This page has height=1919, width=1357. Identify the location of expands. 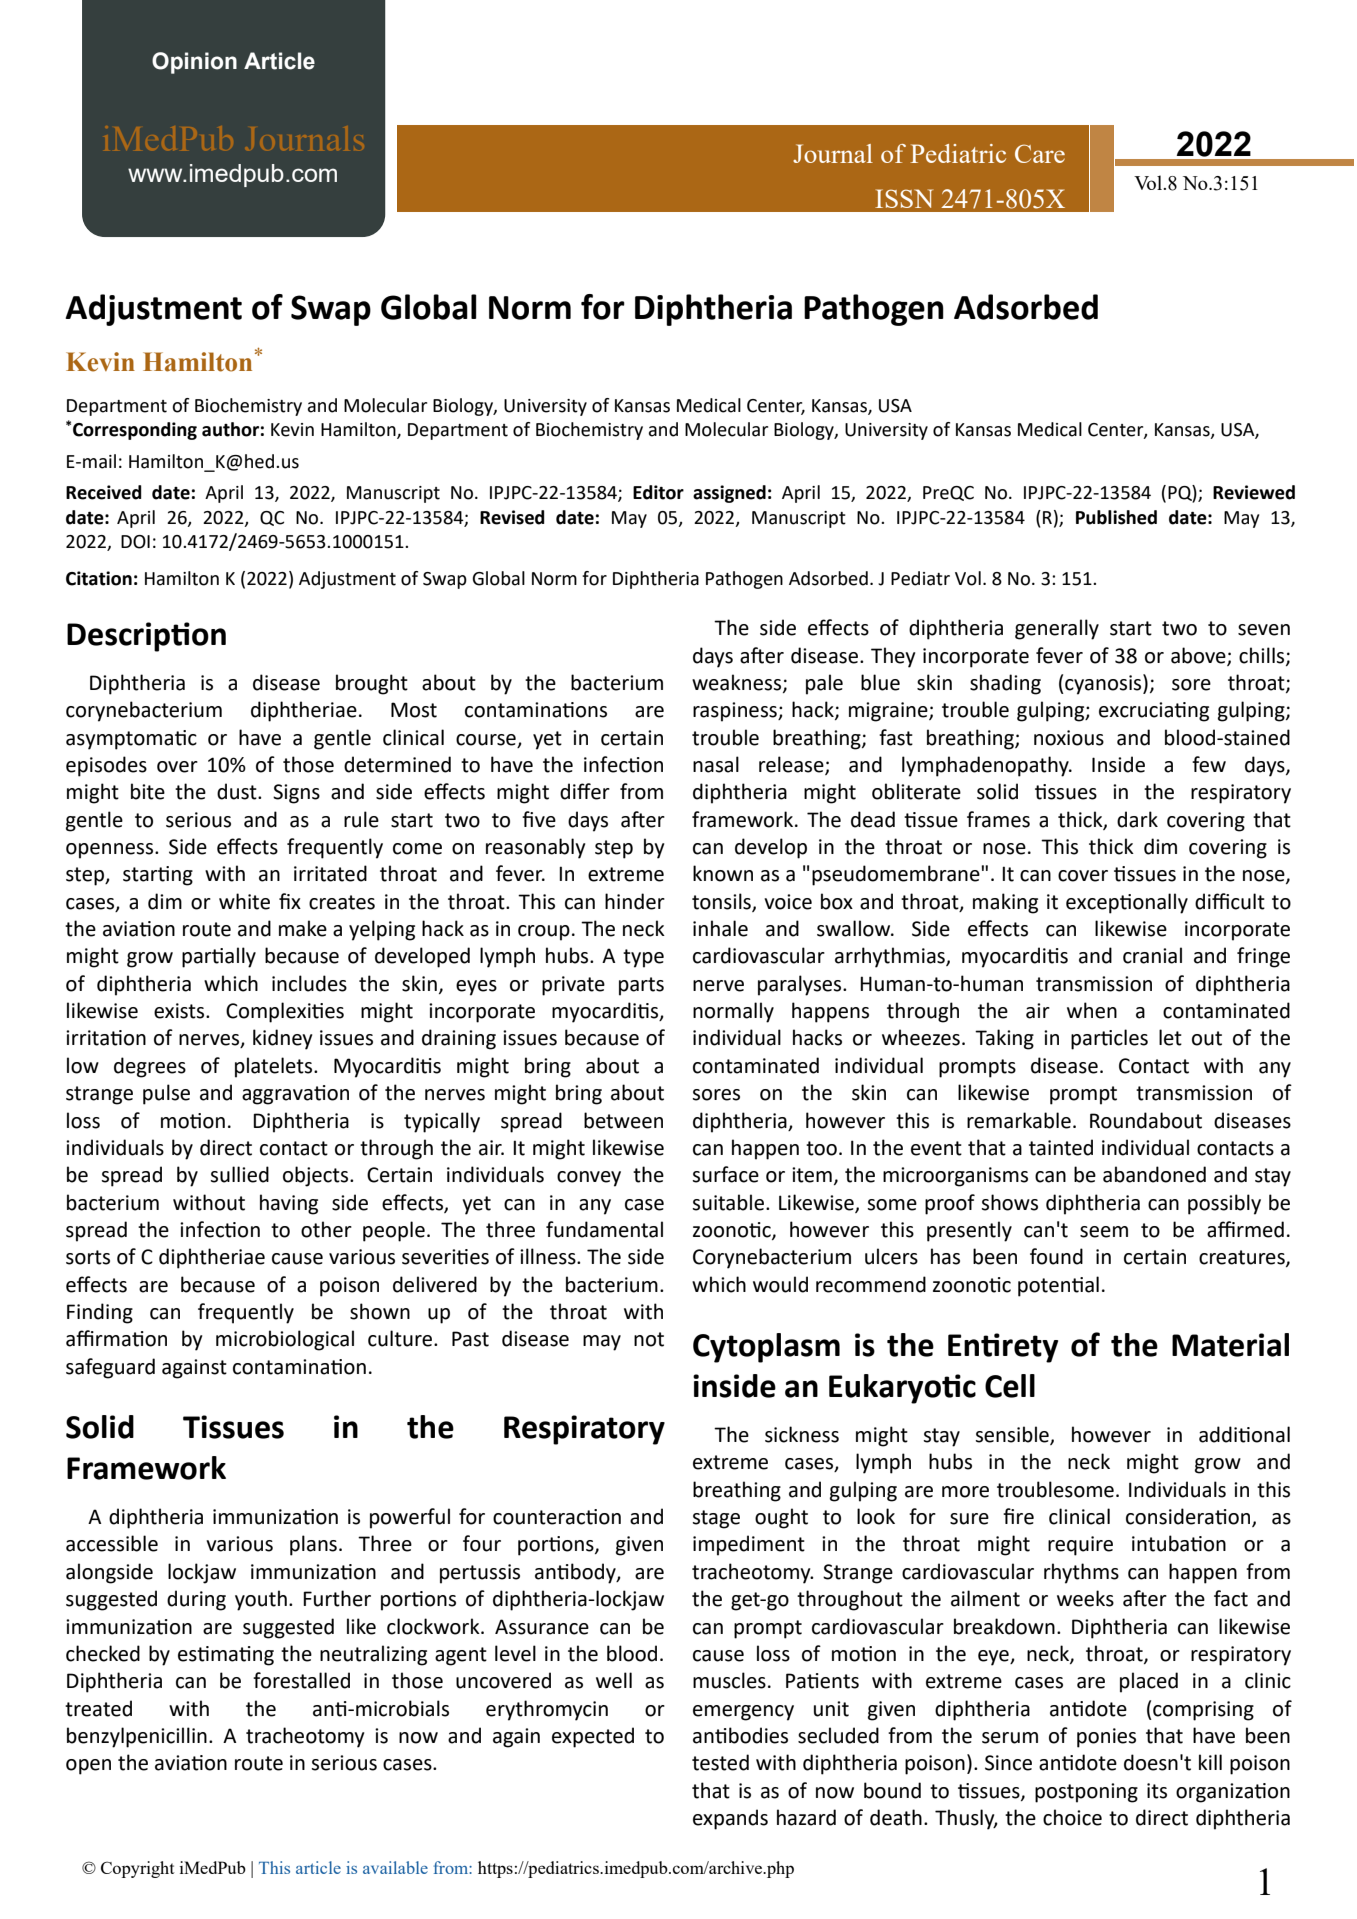
(730, 1819).
